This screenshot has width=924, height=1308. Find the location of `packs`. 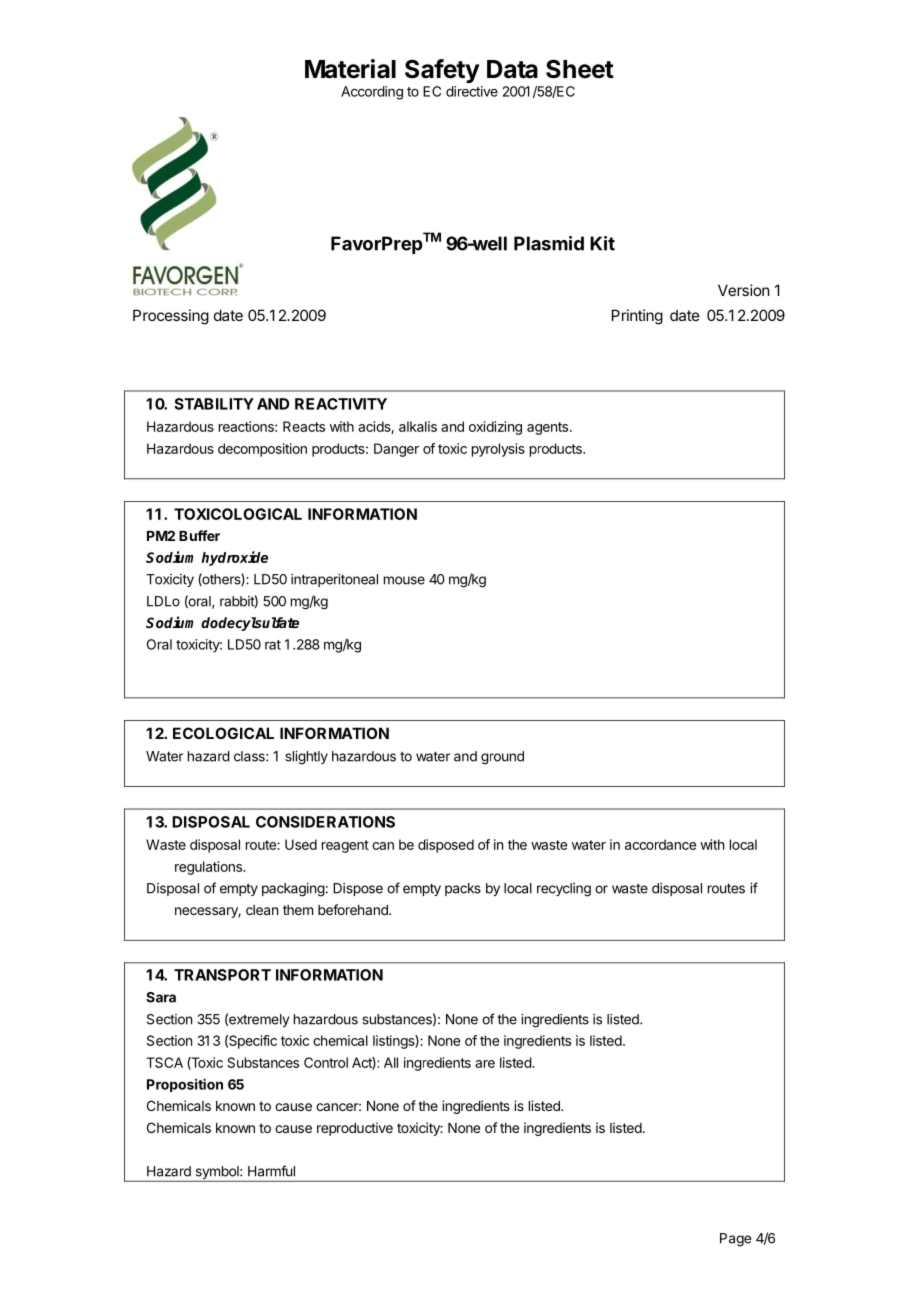

packs is located at coordinates (463, 889).
